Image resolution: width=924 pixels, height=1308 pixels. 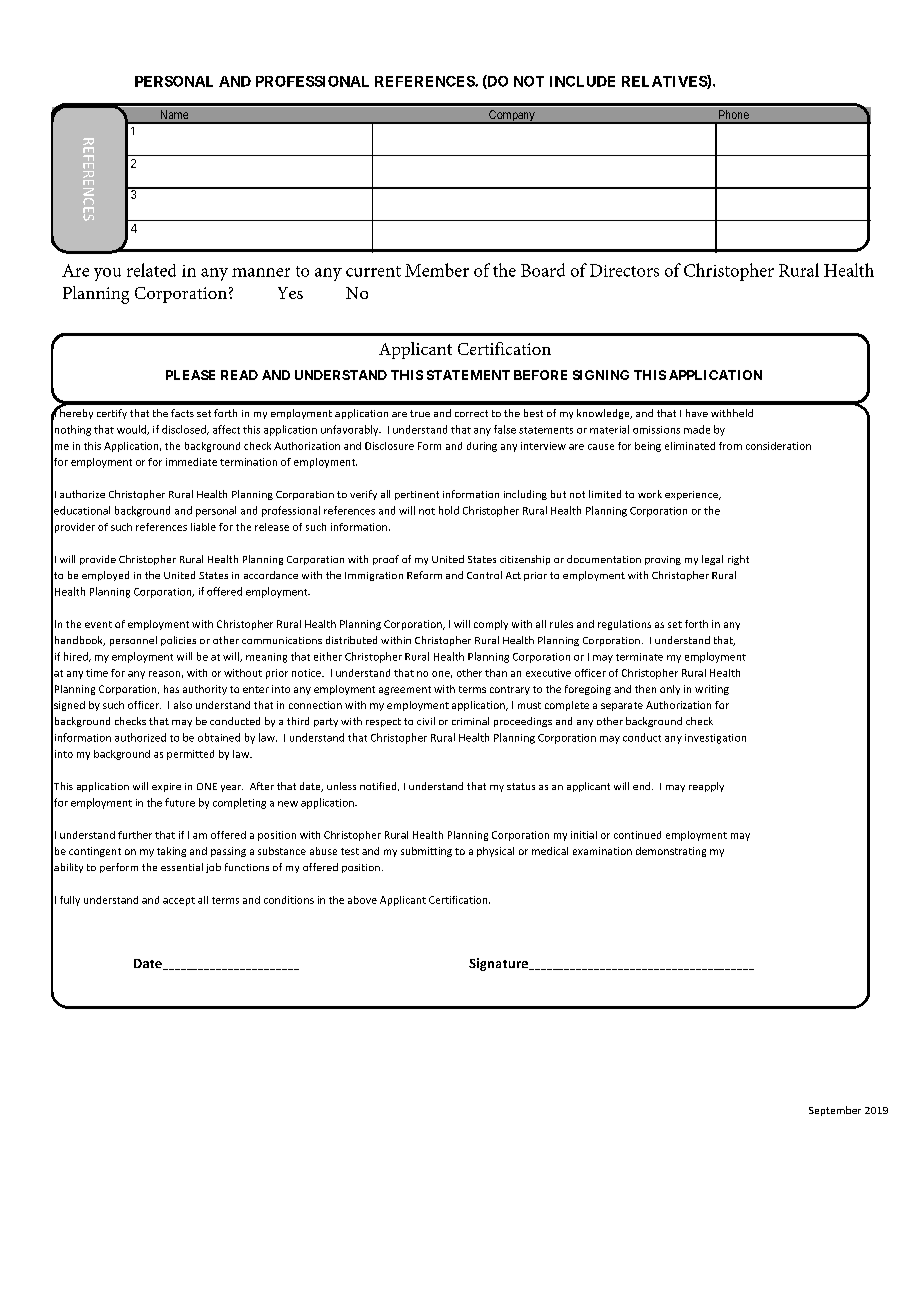 I want to click on related, so click(x=151, y=270).
